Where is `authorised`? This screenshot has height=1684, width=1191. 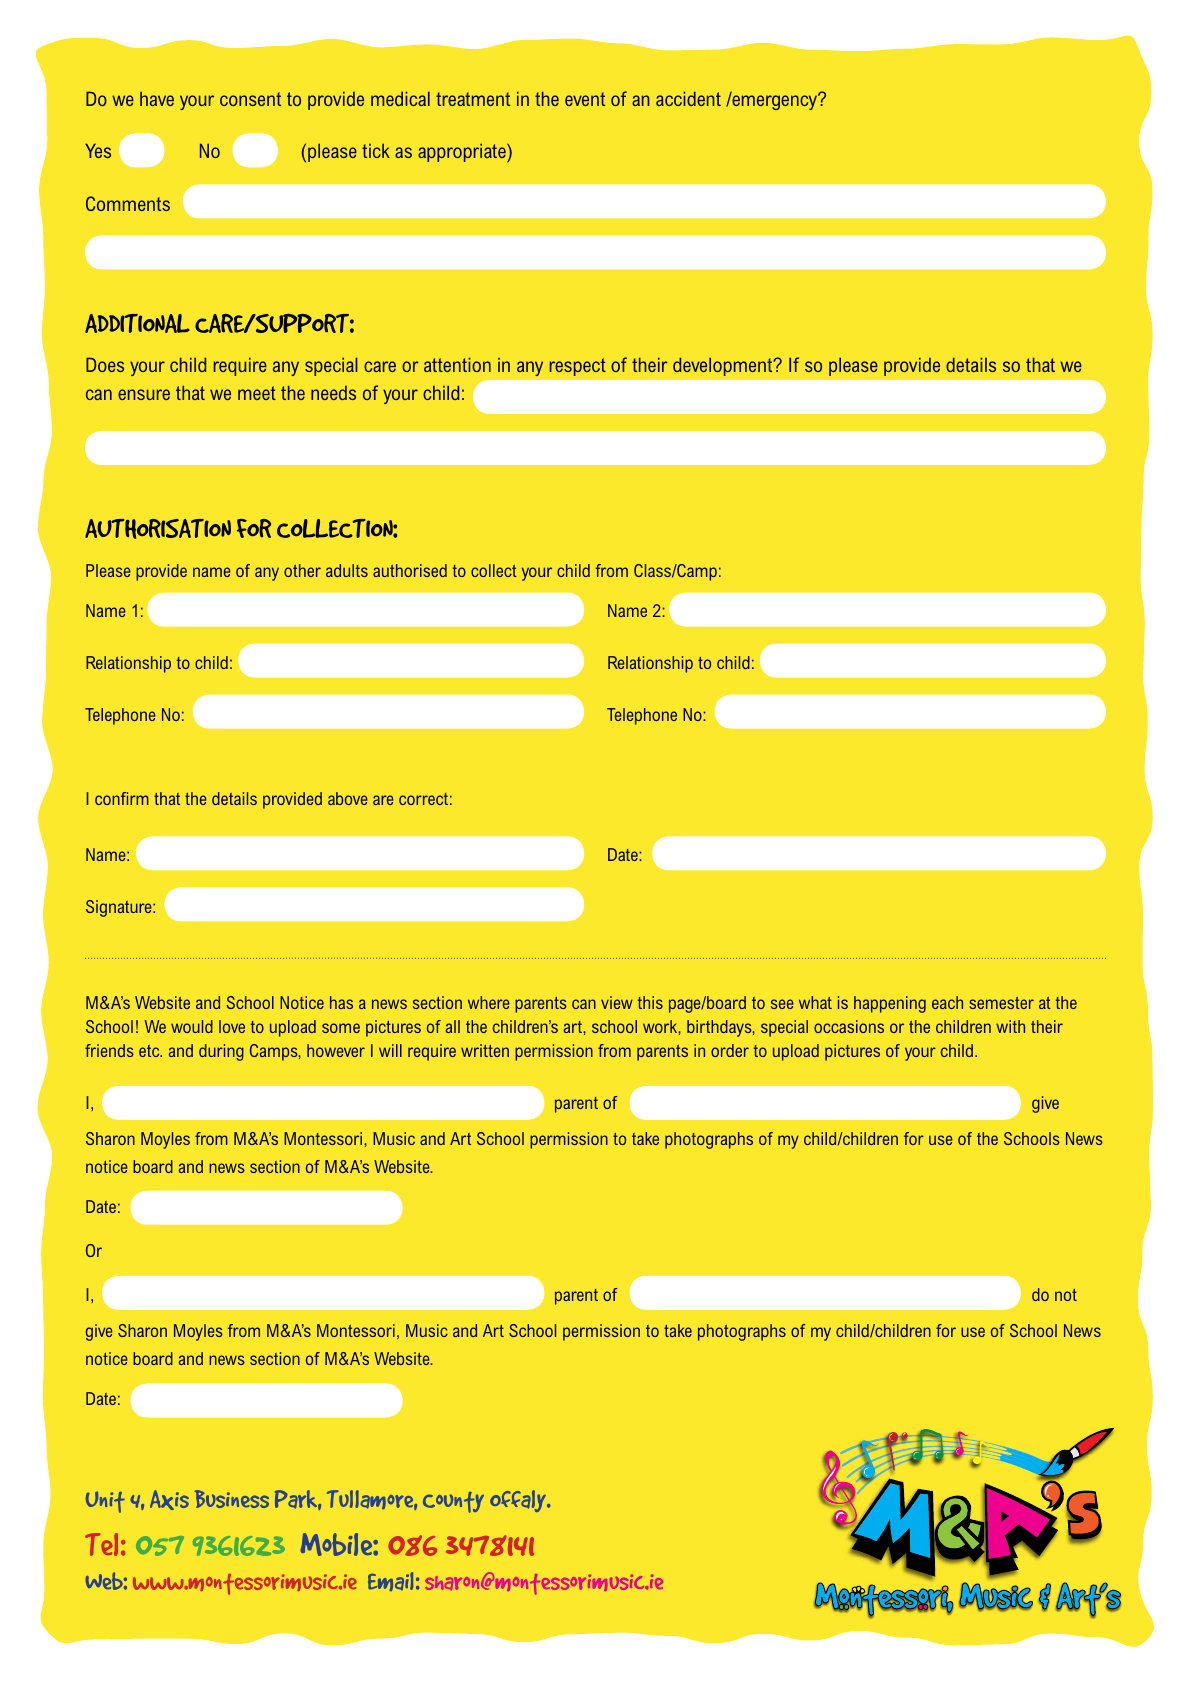
authorised is located at coordinates (410, 570).
